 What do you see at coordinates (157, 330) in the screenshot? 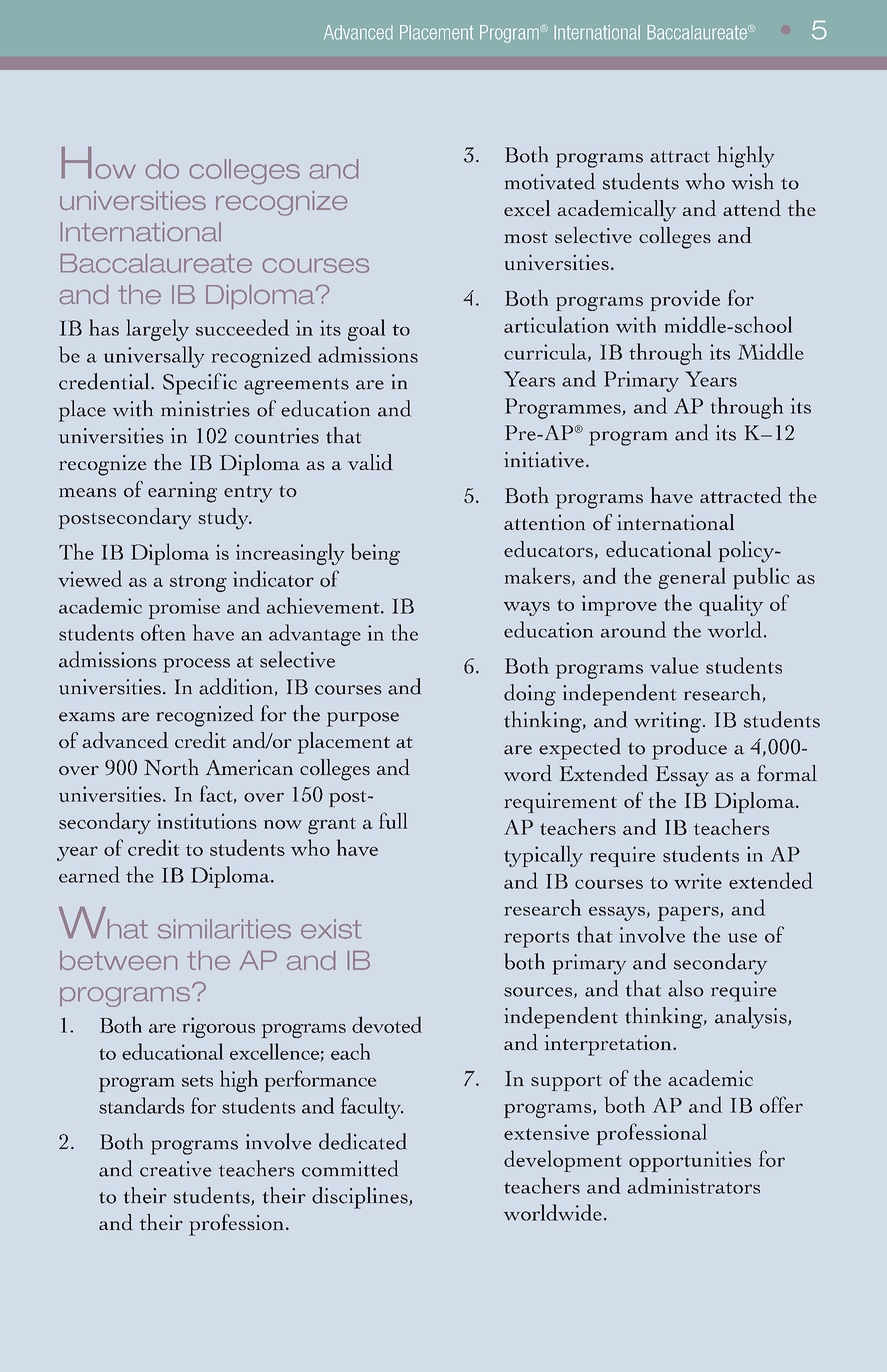
I see `largely` at bounding box center [157, 330].
